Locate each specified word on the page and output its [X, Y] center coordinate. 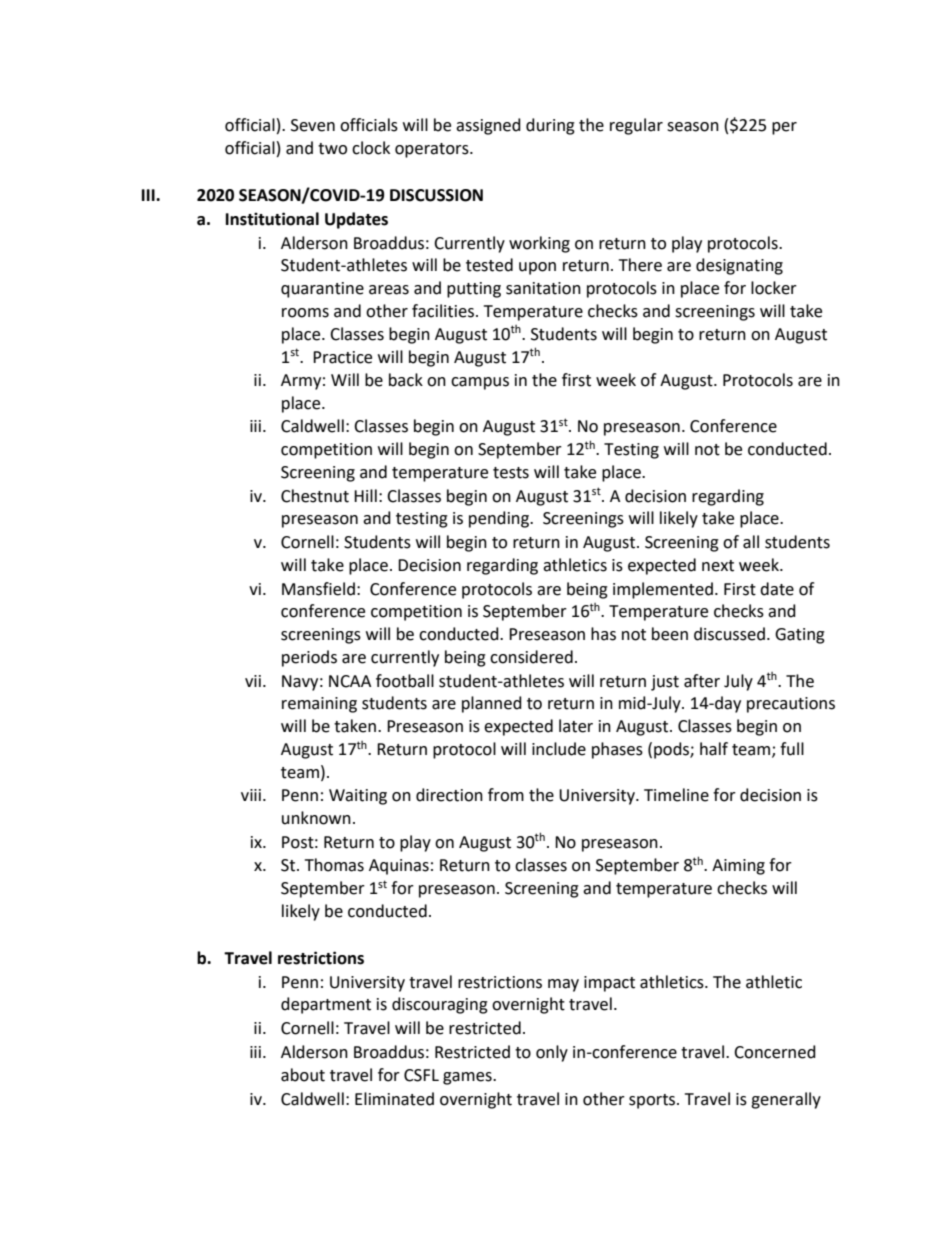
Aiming [738, 867]
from [506, 795]
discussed [729, 634]
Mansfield [318, 589]
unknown [316, 818]
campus [480, 383]
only [552, 1053]
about [303, 1075]
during [550, 126]
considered [531, 657]
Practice [342, 357]
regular [636, 126]
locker [774, 288]
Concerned [775, 1052]
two [332, 149]
